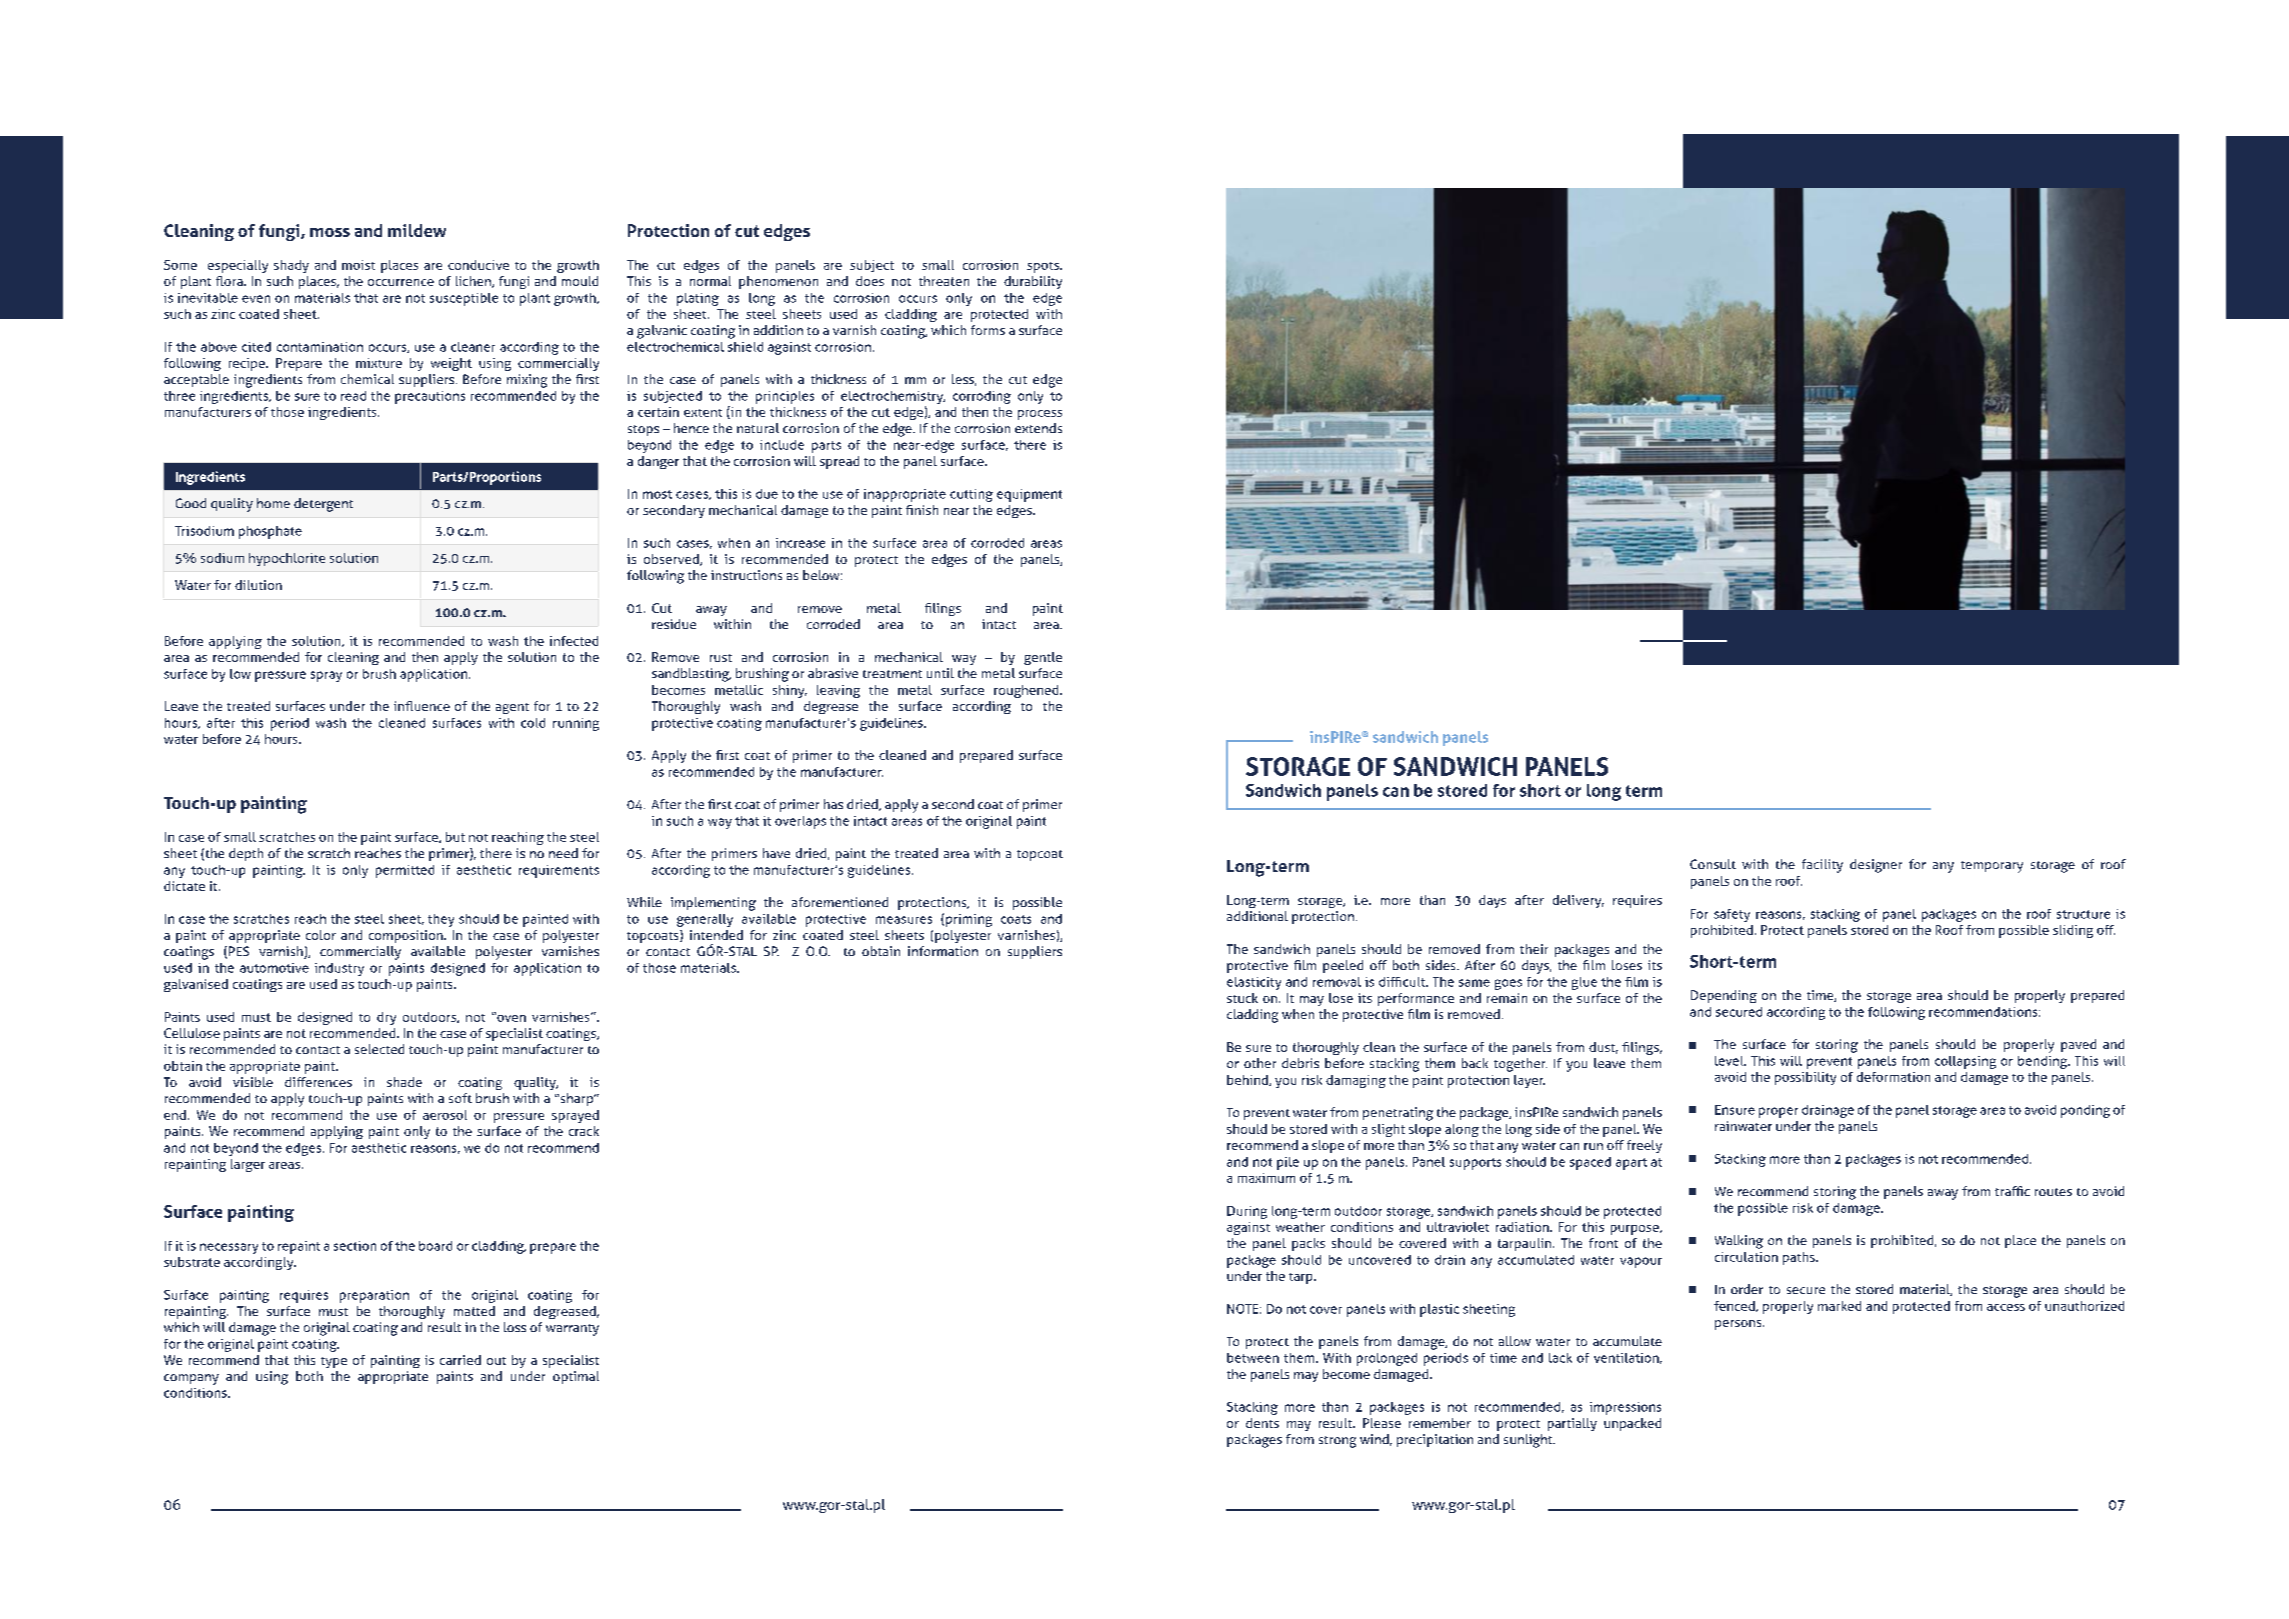 The height and width of the page is (1619, 2289). What do you see at coordinates (969, 920) in the page?
I see `priming` at bounding box center [969, 920].
